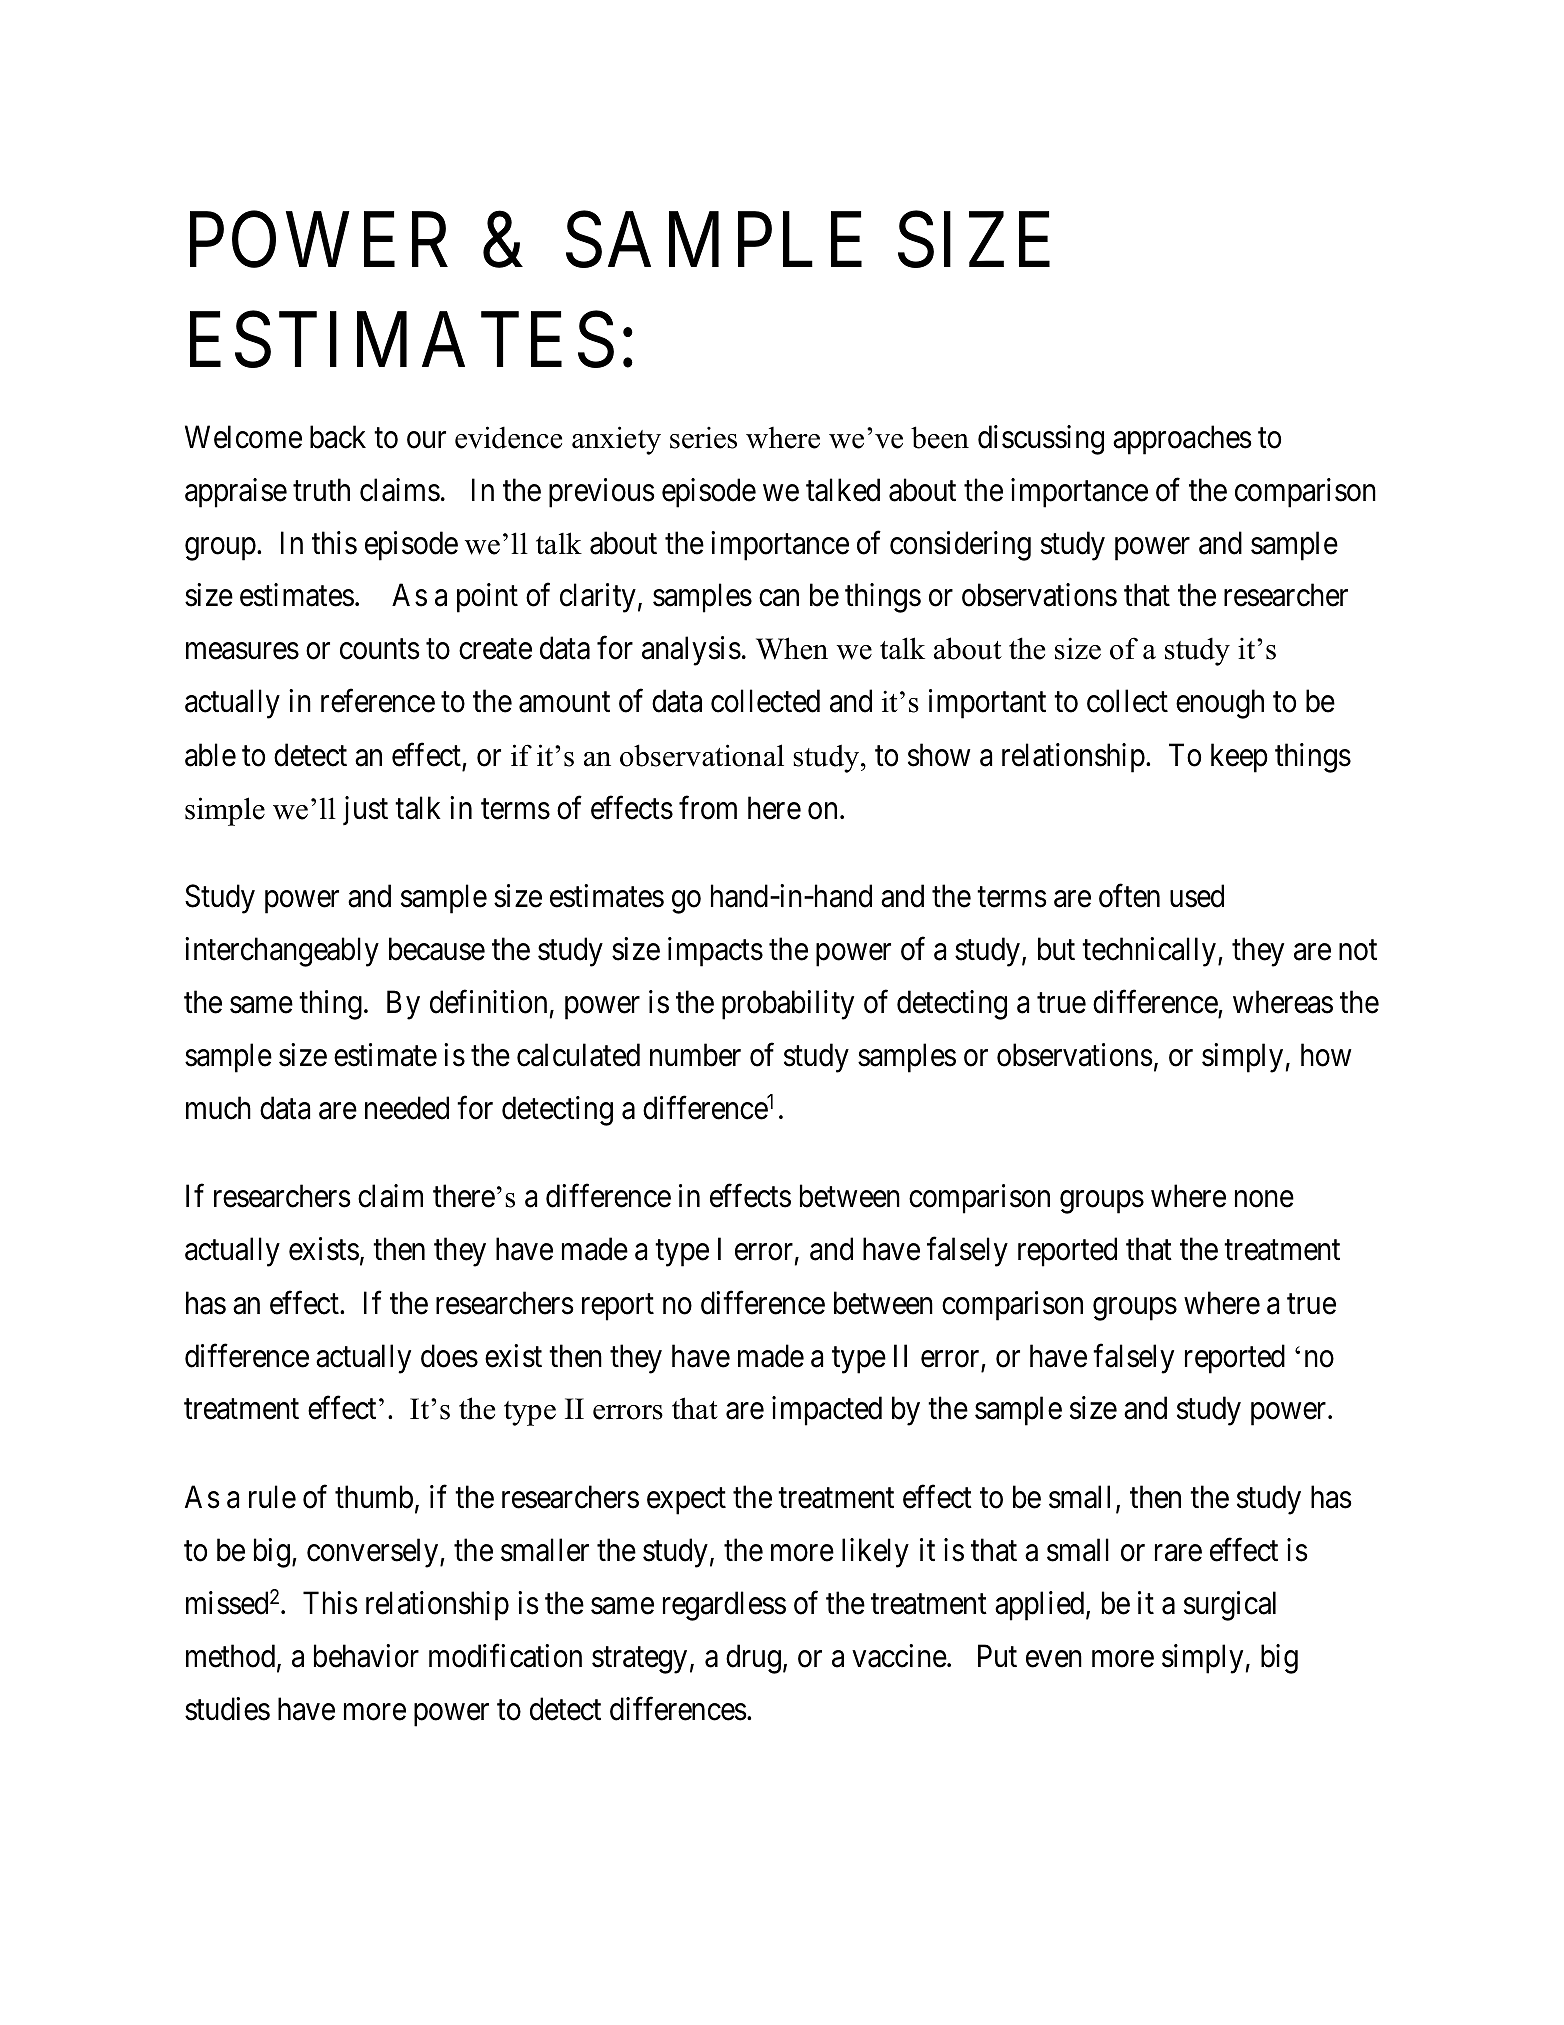  Describe the element at coordinates (1230, 1606) in the screenshot. I see `surgical` at that location.
